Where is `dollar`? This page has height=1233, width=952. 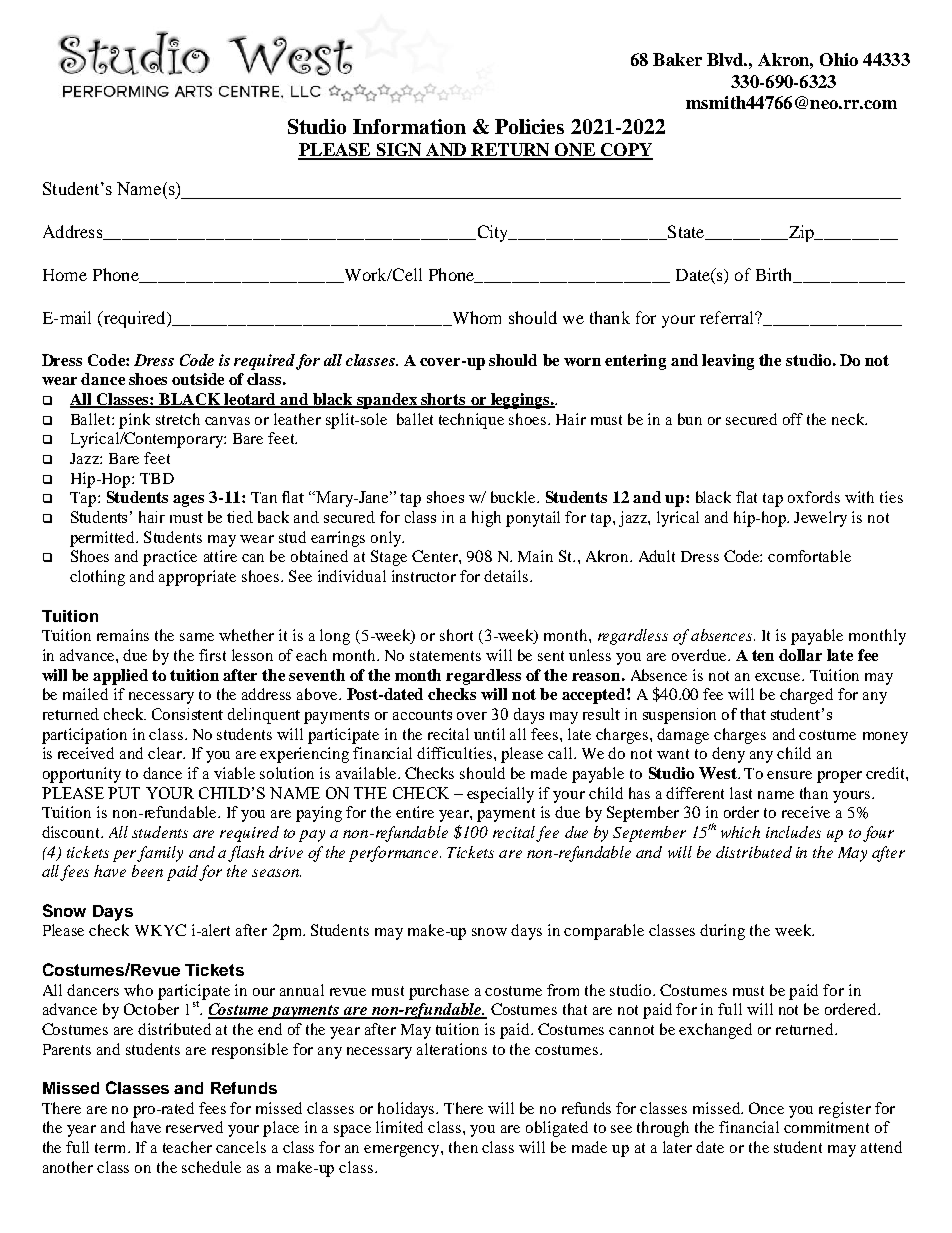 dollar is located at coordinates (800, 655).
